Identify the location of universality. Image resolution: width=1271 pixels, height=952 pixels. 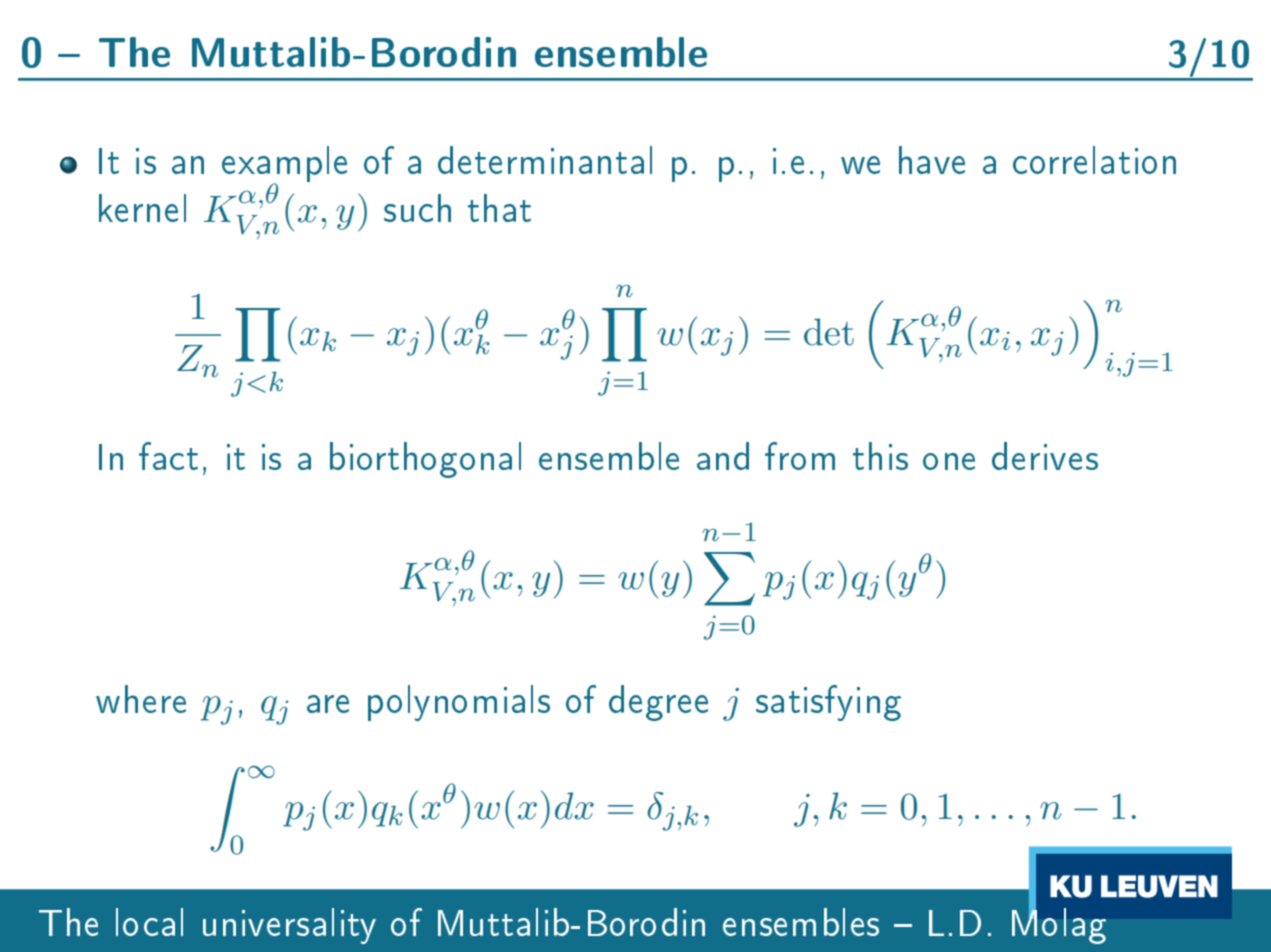
(289, 926).
